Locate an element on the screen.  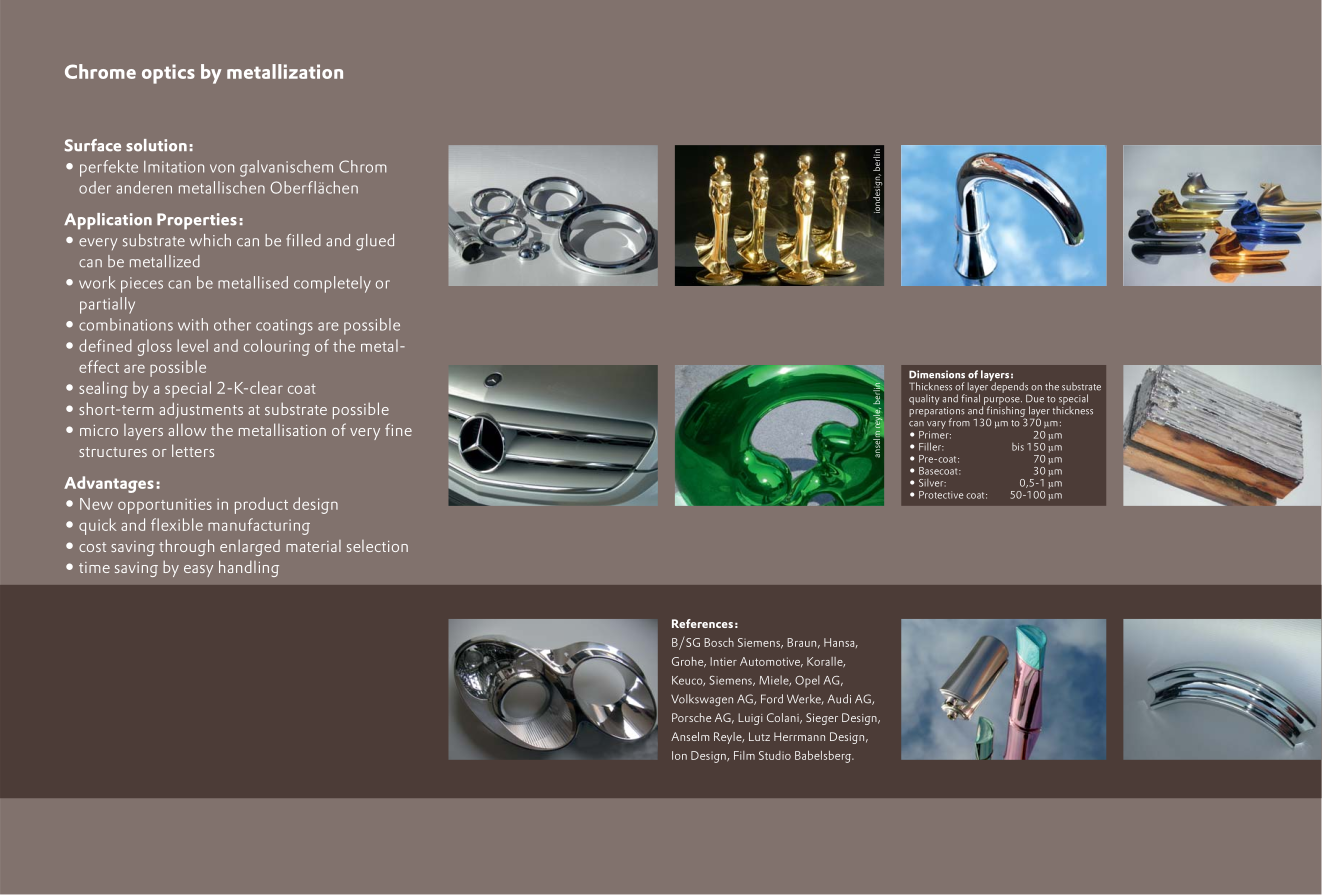
easy is located at coordinates (198, 571).
